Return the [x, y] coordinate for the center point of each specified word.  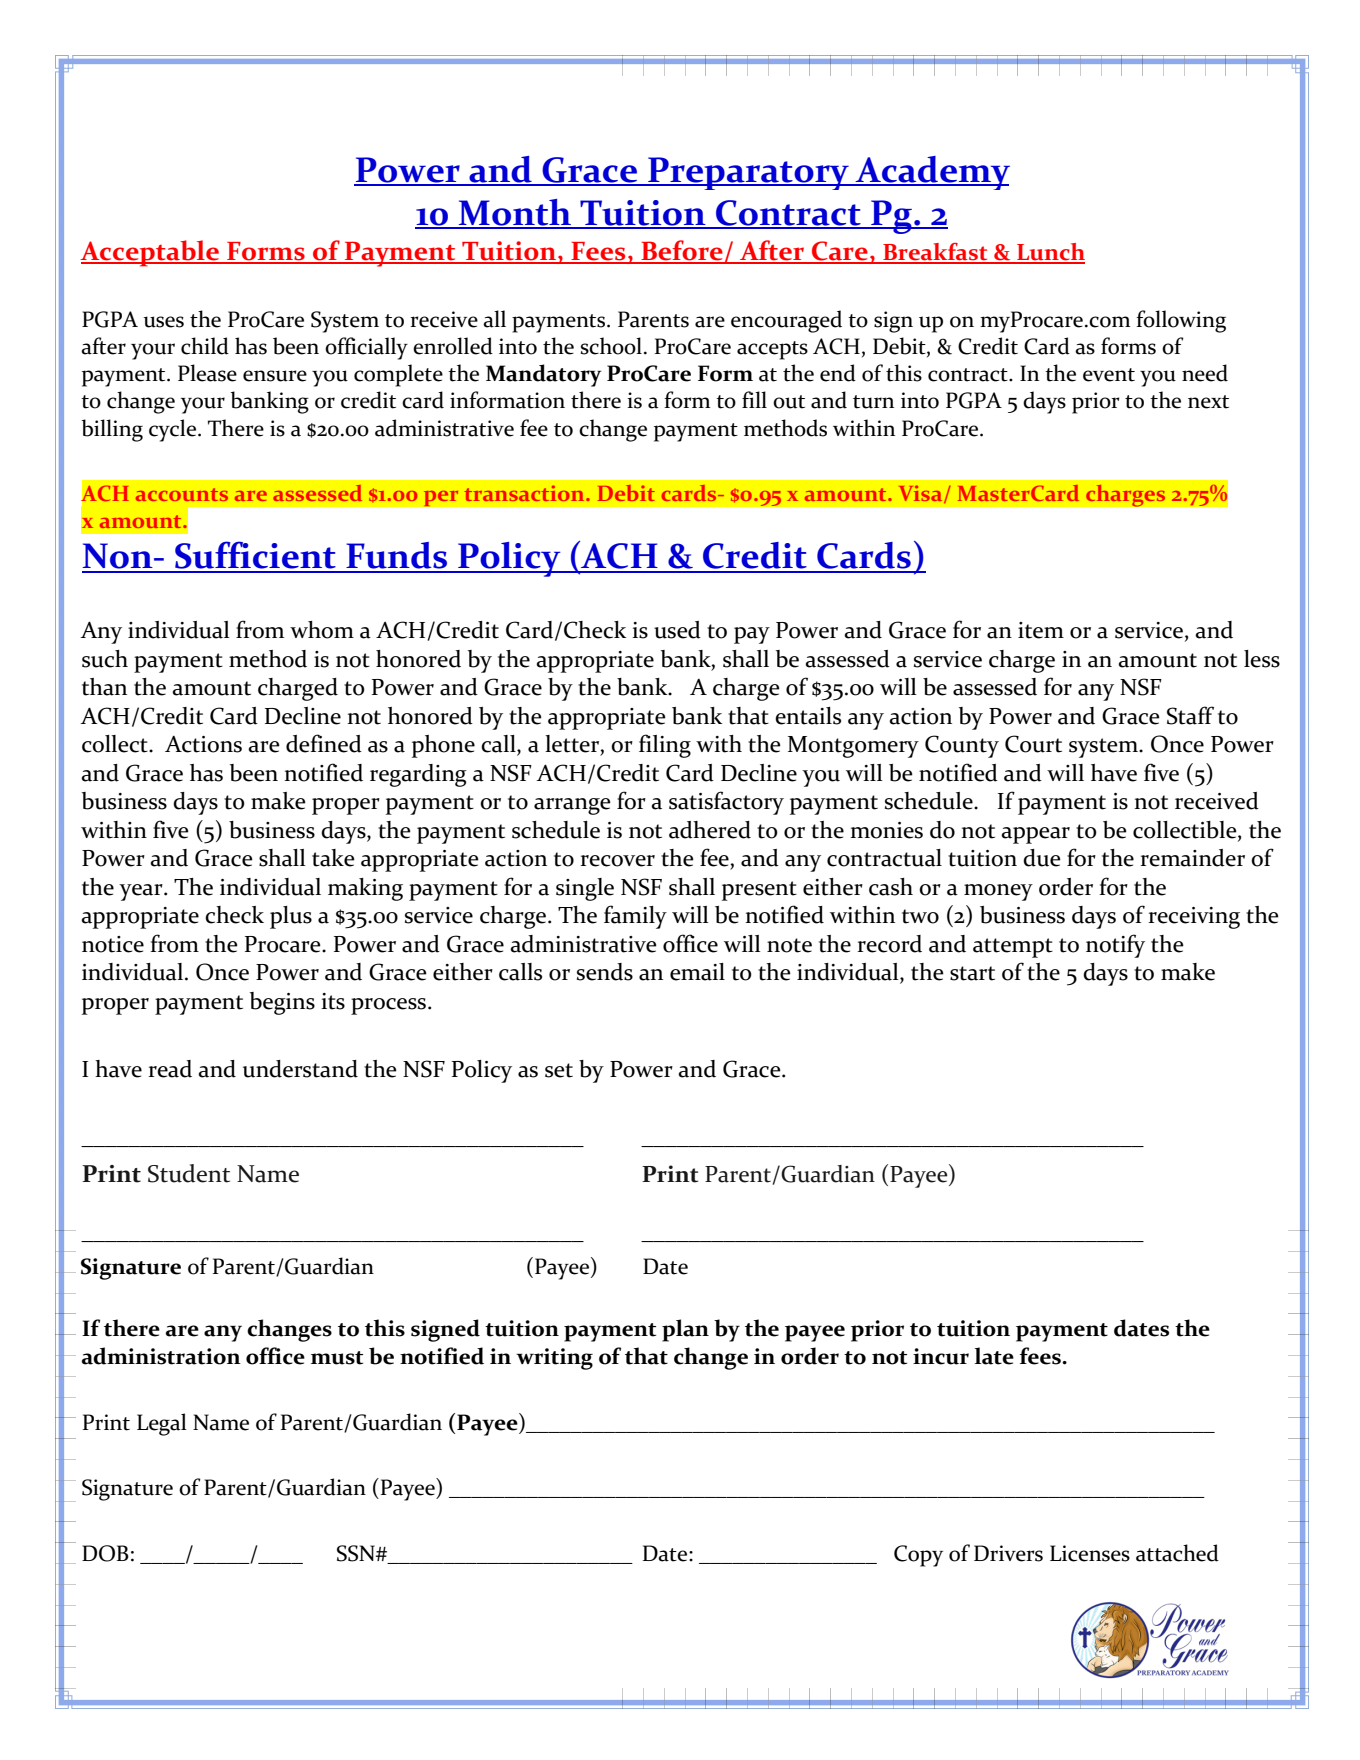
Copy [918, 1556]
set [559, 1070]
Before [682, 251]
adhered [710, 830]
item [1041, 630]
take [333, 858]
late [994, 1356]
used [677, 630]
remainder [1192, 858]
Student [189, 1173]
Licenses [1090, 1553]
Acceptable [150, 253]
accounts [182, 494]
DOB [105, 1553]
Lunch [1050, 253]
